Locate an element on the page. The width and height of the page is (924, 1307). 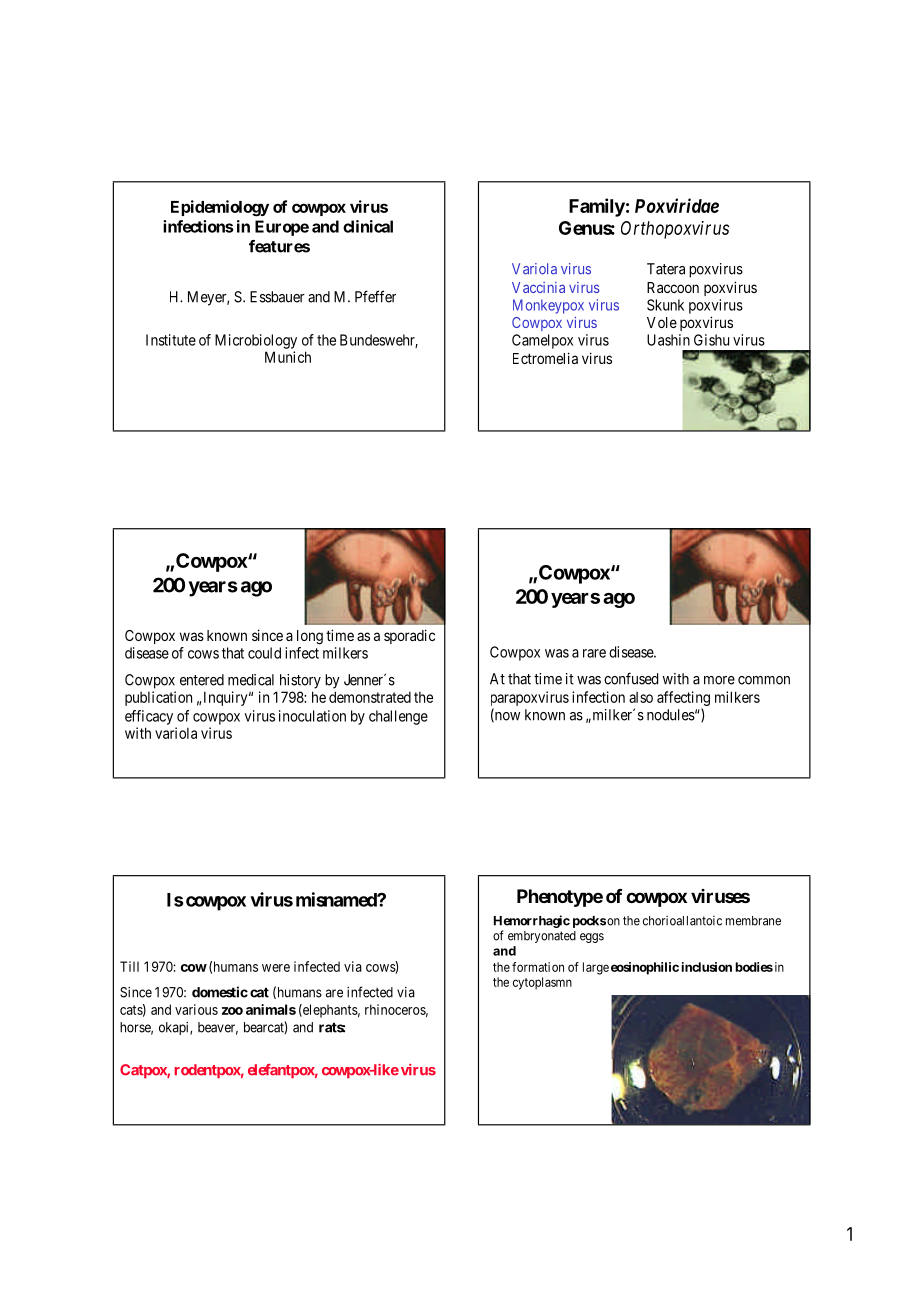
inclusion is located at coordinates (706, 967).
